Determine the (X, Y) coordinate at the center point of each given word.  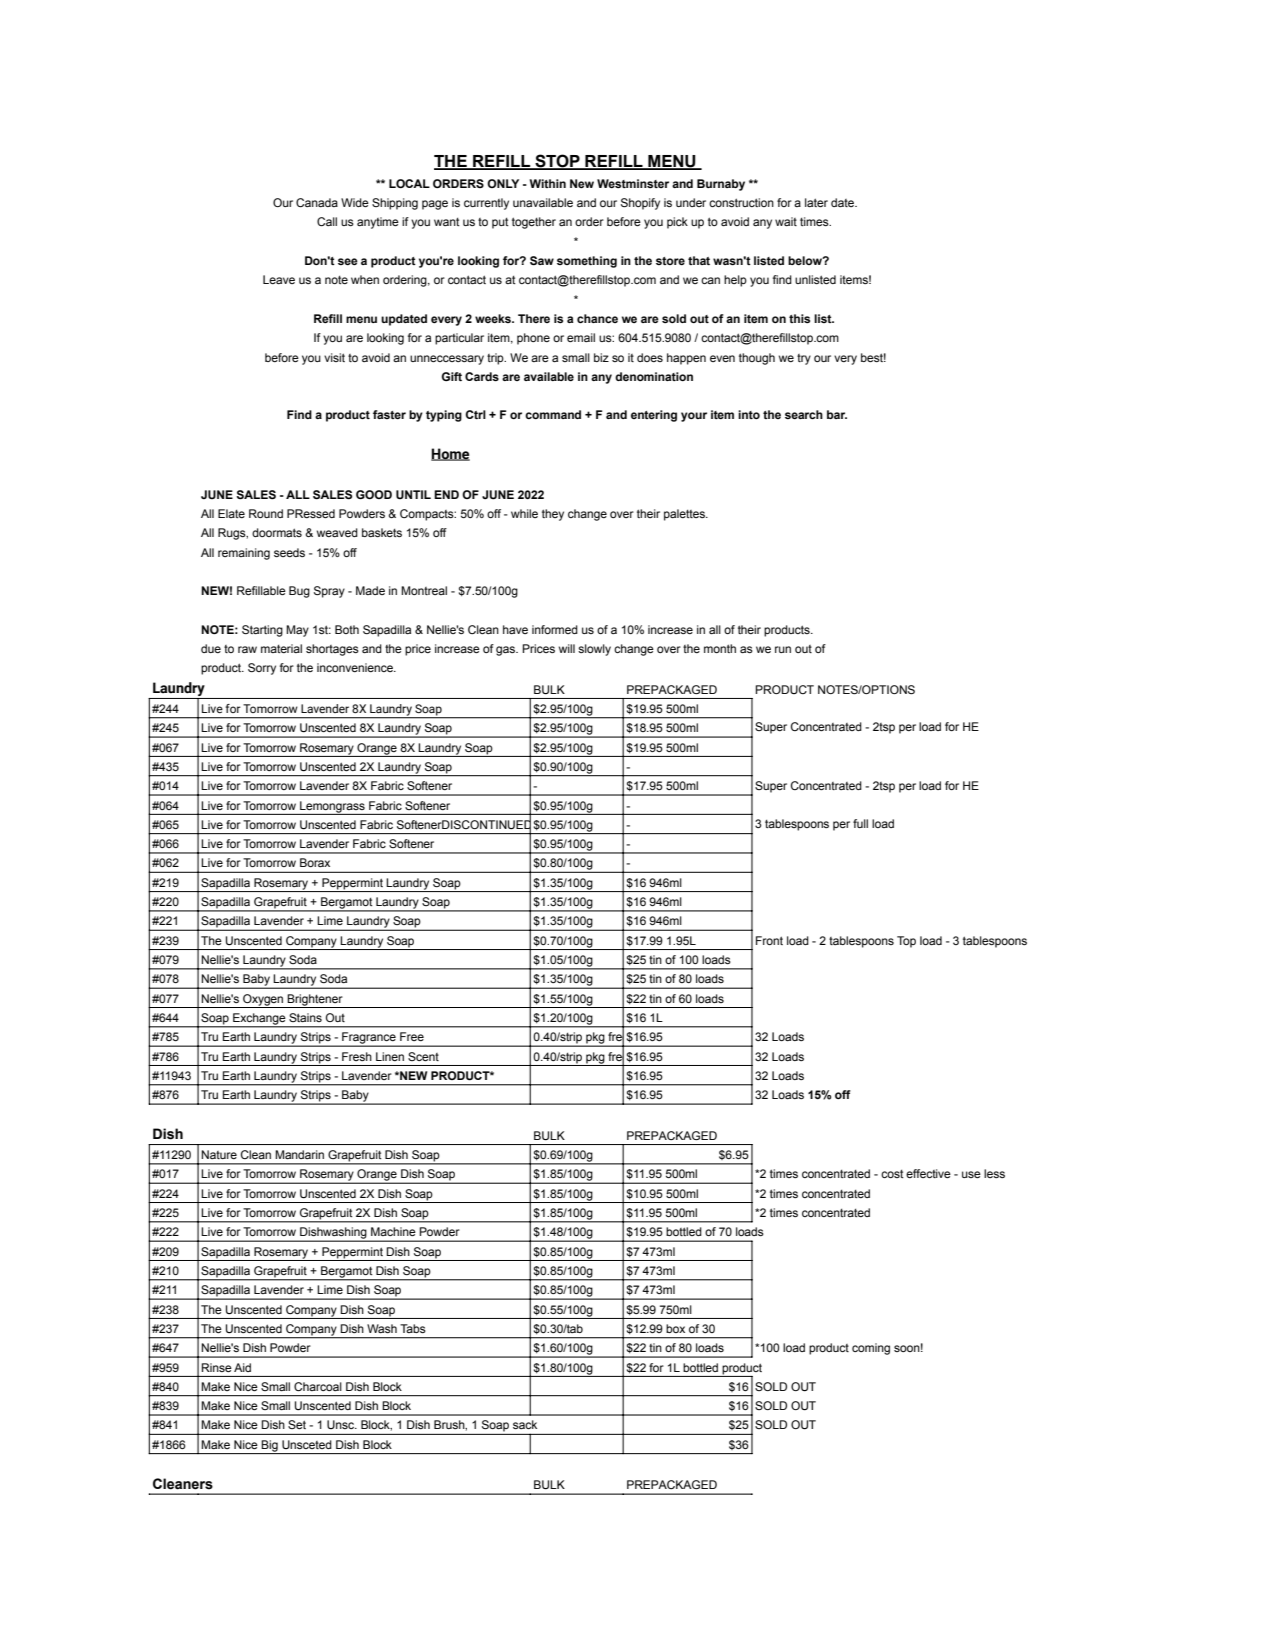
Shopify (640, 204)
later (816, 202)
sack (525, 1424)
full (860, 823)
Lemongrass (332, 807)
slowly (594, 650)
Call (327, 221)
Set (297, 1424)
